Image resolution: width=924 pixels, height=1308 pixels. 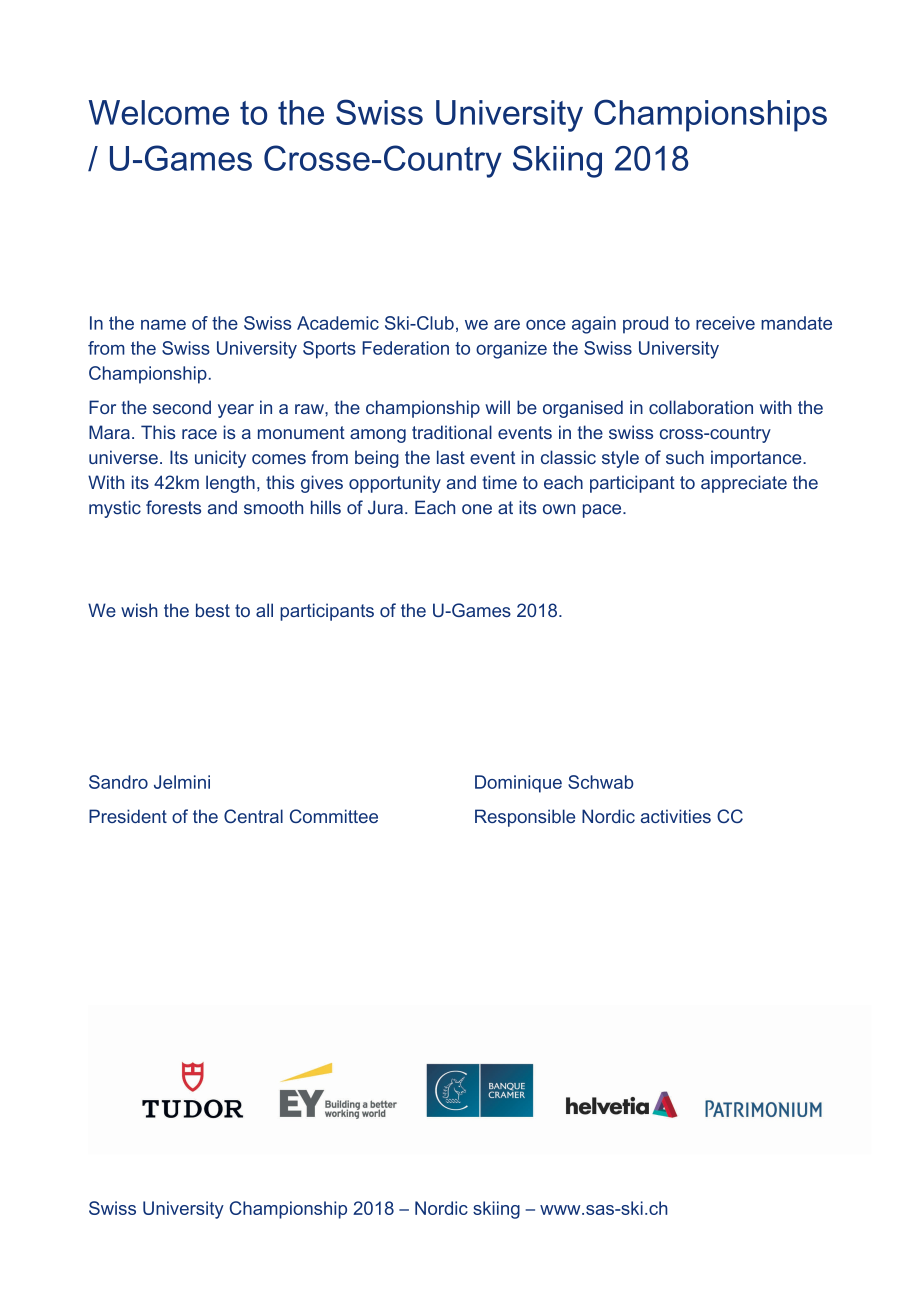 What do you see at coordinates (507, 325) in the document?
I see `are` at bounding box center [507, 325].
